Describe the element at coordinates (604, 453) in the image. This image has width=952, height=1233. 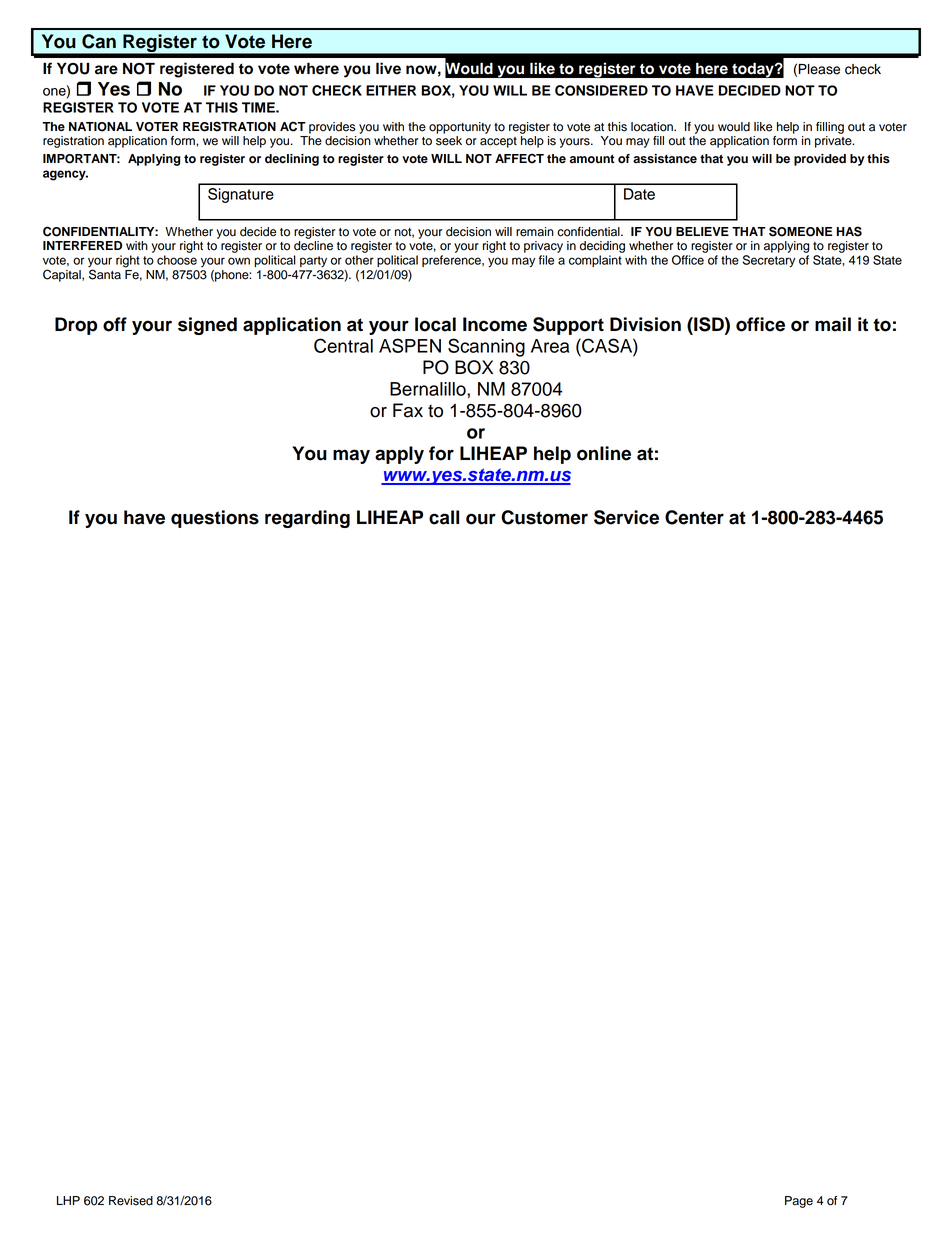
I see `online` at that location.
